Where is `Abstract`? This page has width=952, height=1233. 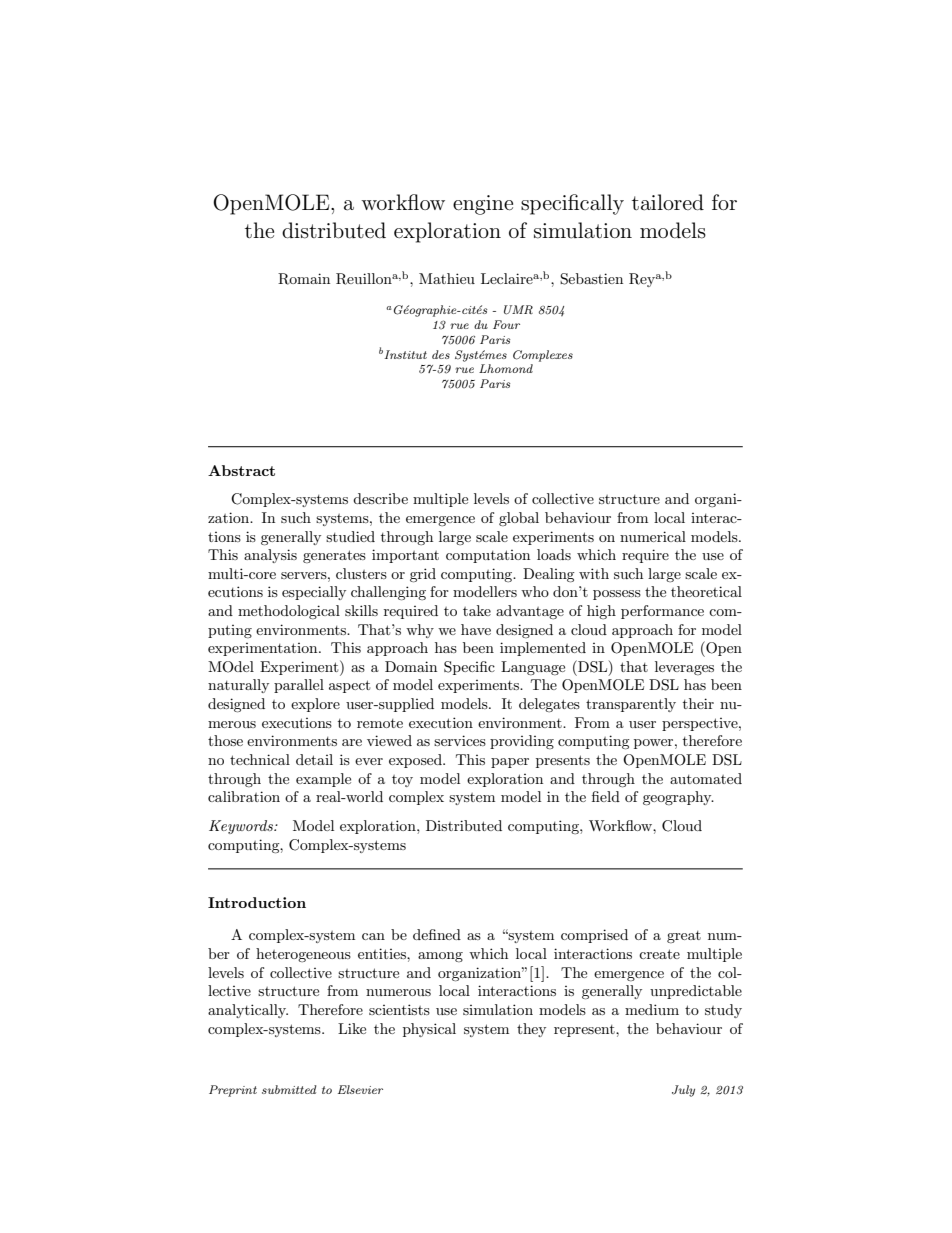 Abstract is located at coordinates (241, 470).
